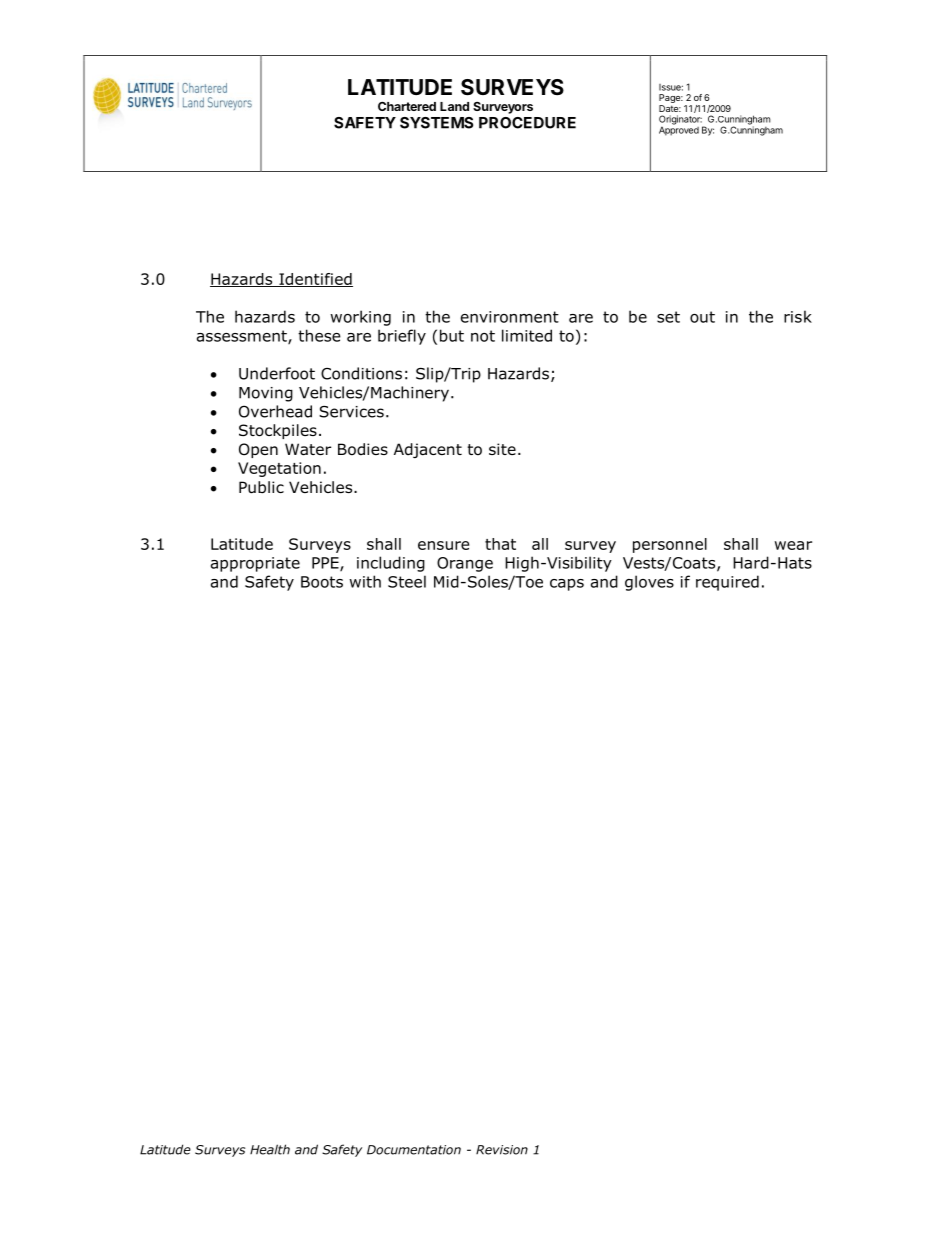  Describe the element at coordinates (527, 335) in the screenshot. I see `limited` at that location.
